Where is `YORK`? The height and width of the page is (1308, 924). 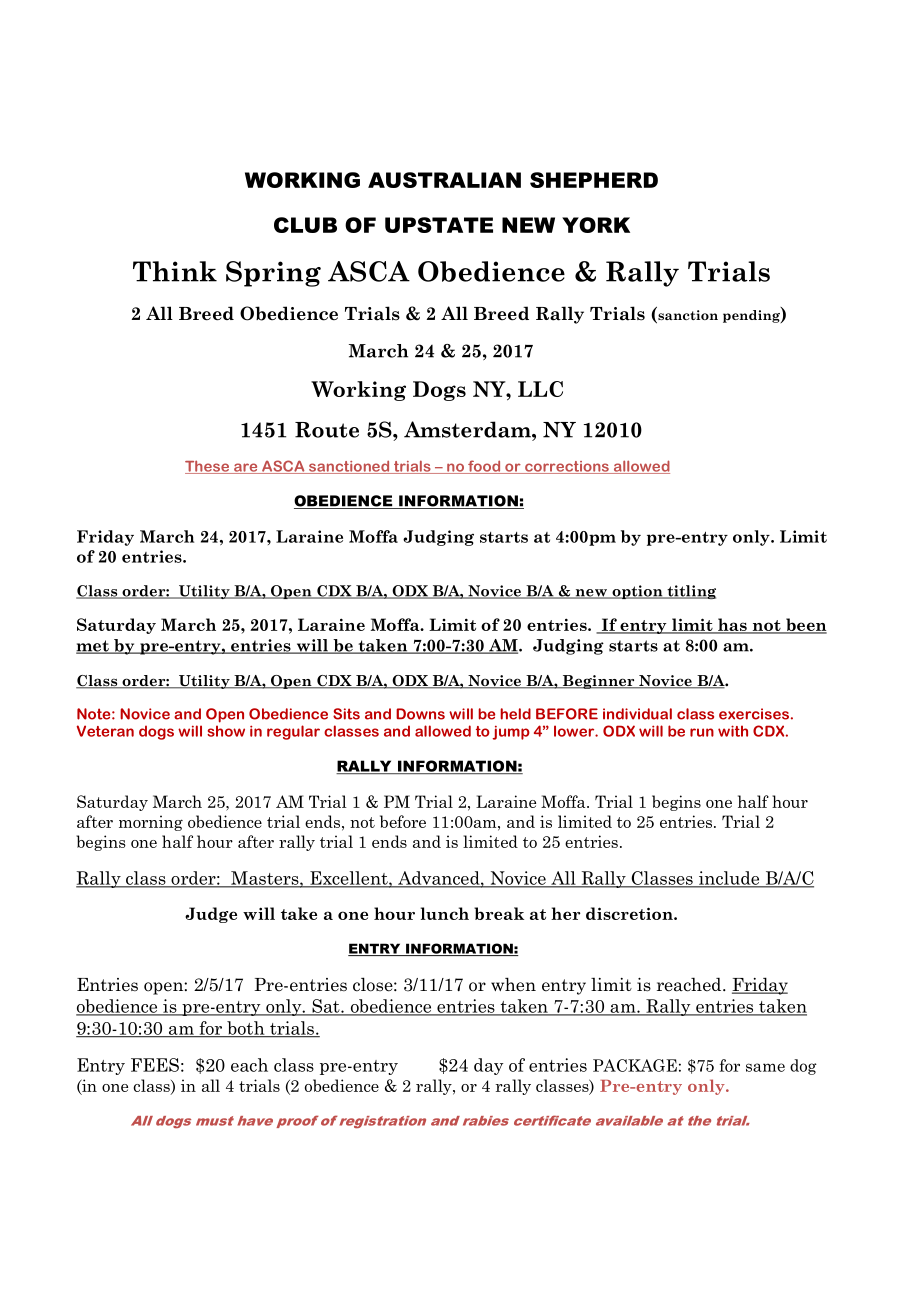
YORK is located at coordinates (596, 225).
